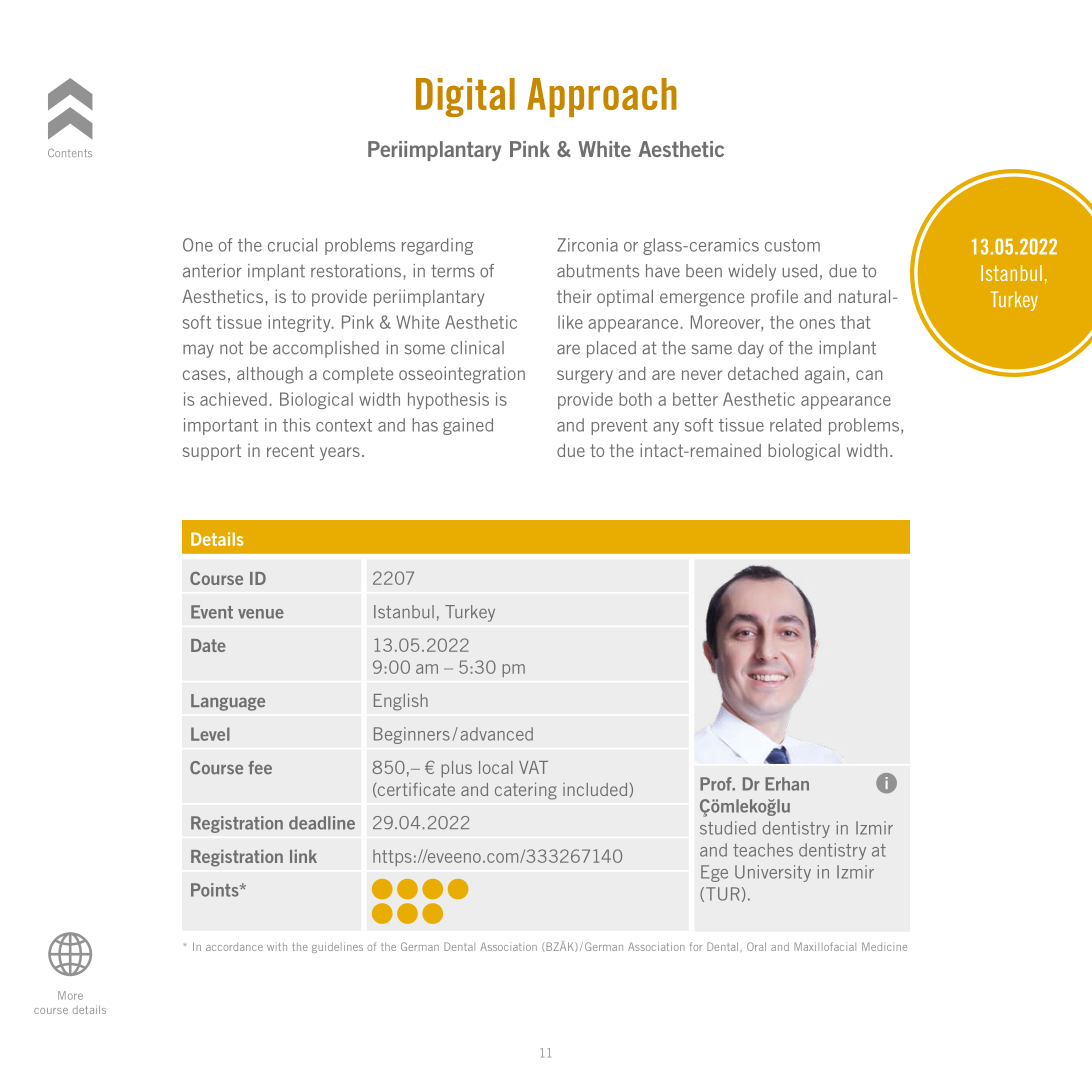  Describe the element at coordinates (465, 97) in the screenshot. I see `Digital` at that location.
